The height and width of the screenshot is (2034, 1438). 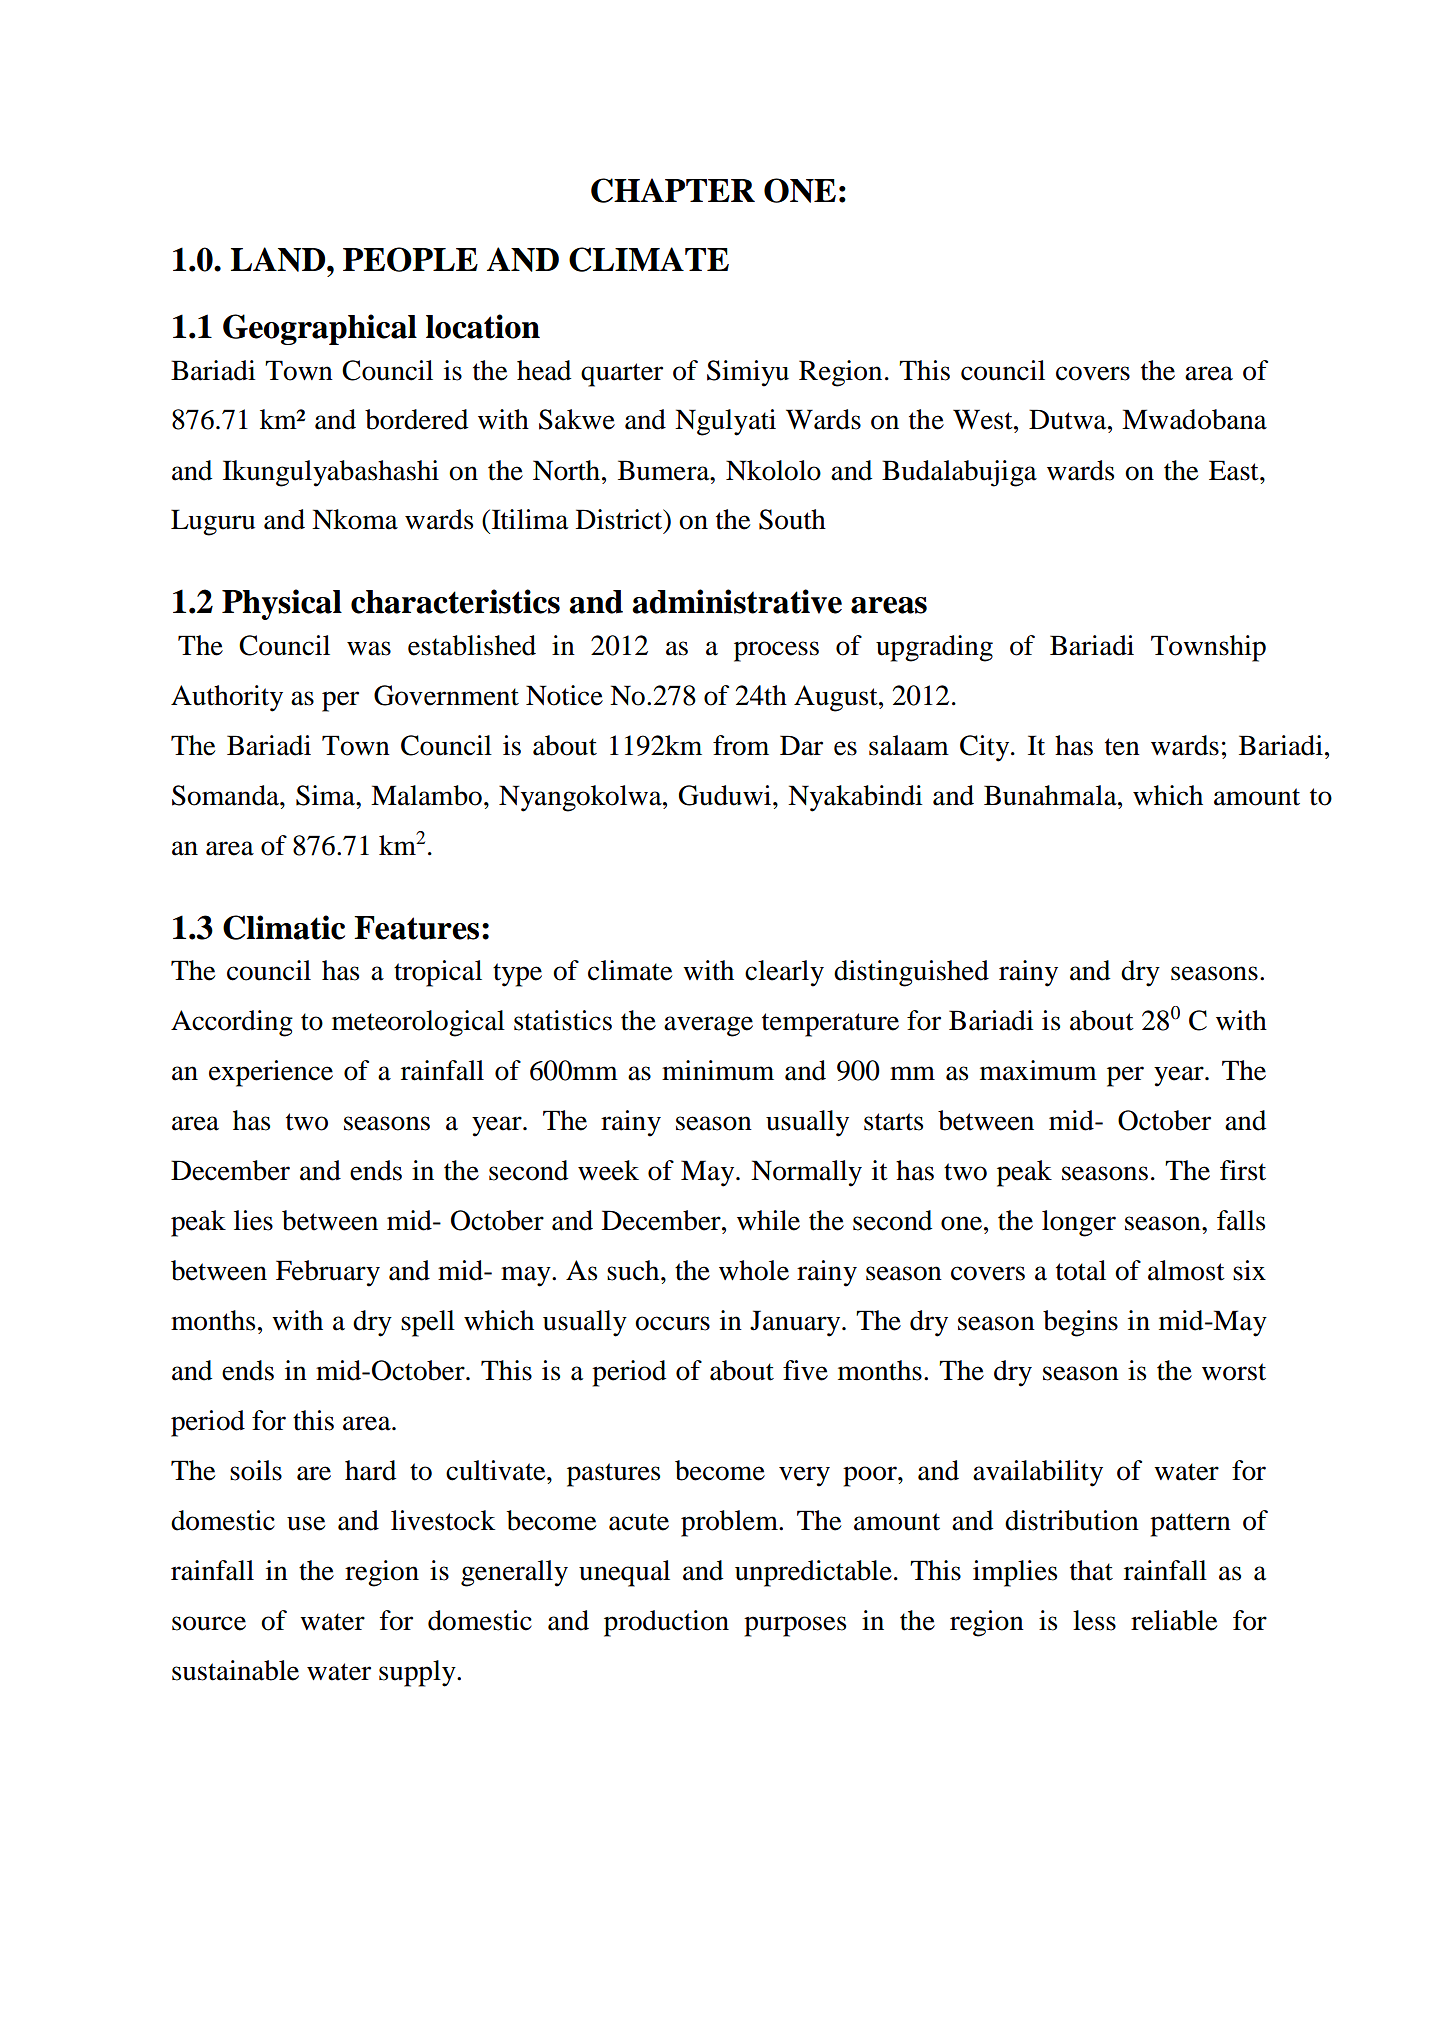 I want to click on West, so click(x=984, y=419).
